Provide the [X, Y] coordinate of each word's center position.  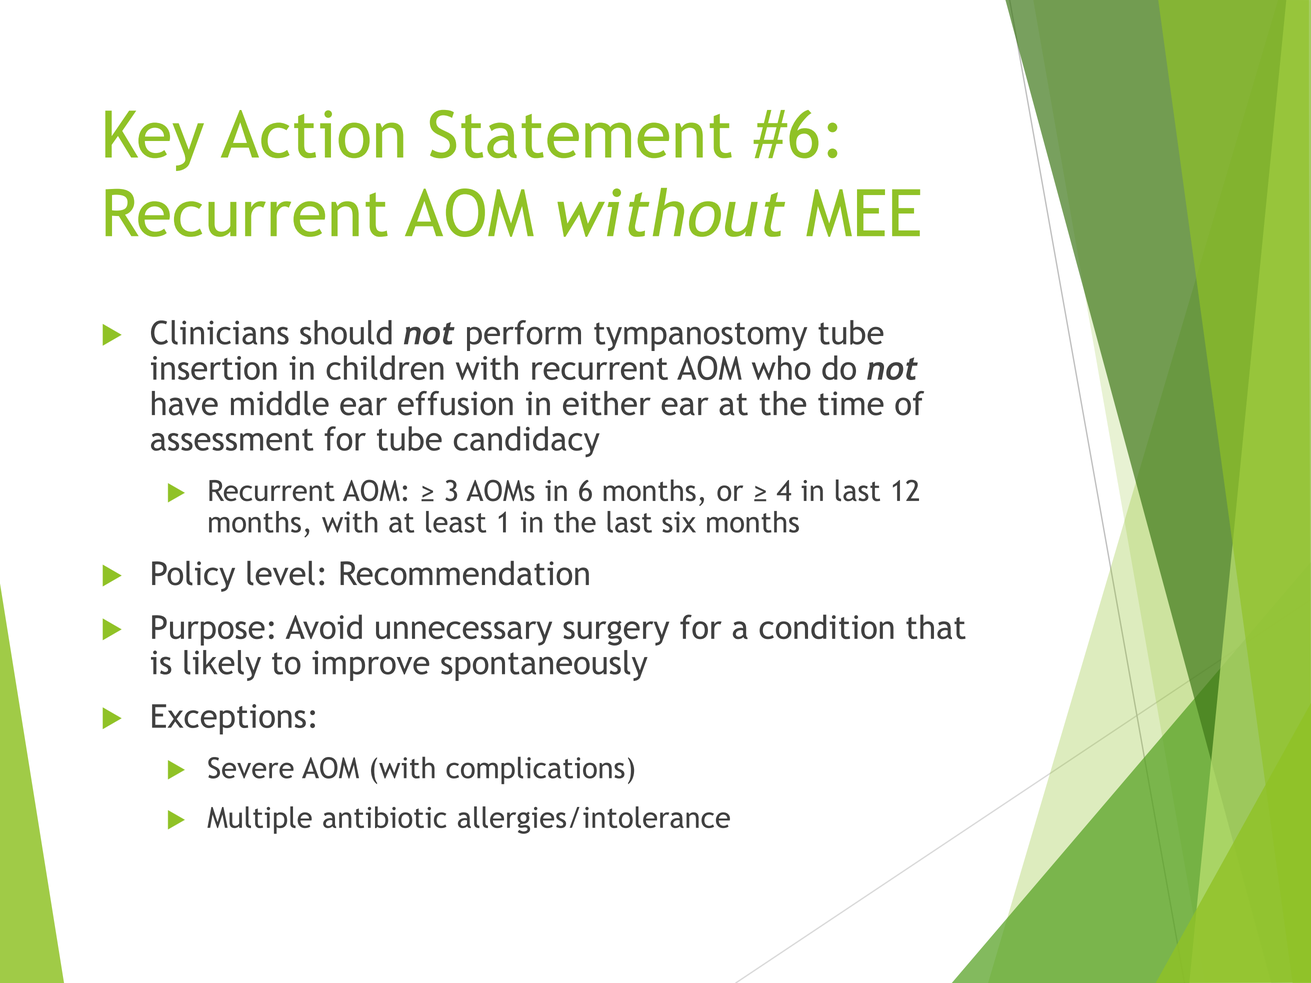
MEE [863, 213]
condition [826, 626]
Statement [581, 134]
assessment [232, 440]
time [851, 403]
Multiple [259, 820]
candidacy [527, 441]
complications [535, 770]
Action [312, 134]
